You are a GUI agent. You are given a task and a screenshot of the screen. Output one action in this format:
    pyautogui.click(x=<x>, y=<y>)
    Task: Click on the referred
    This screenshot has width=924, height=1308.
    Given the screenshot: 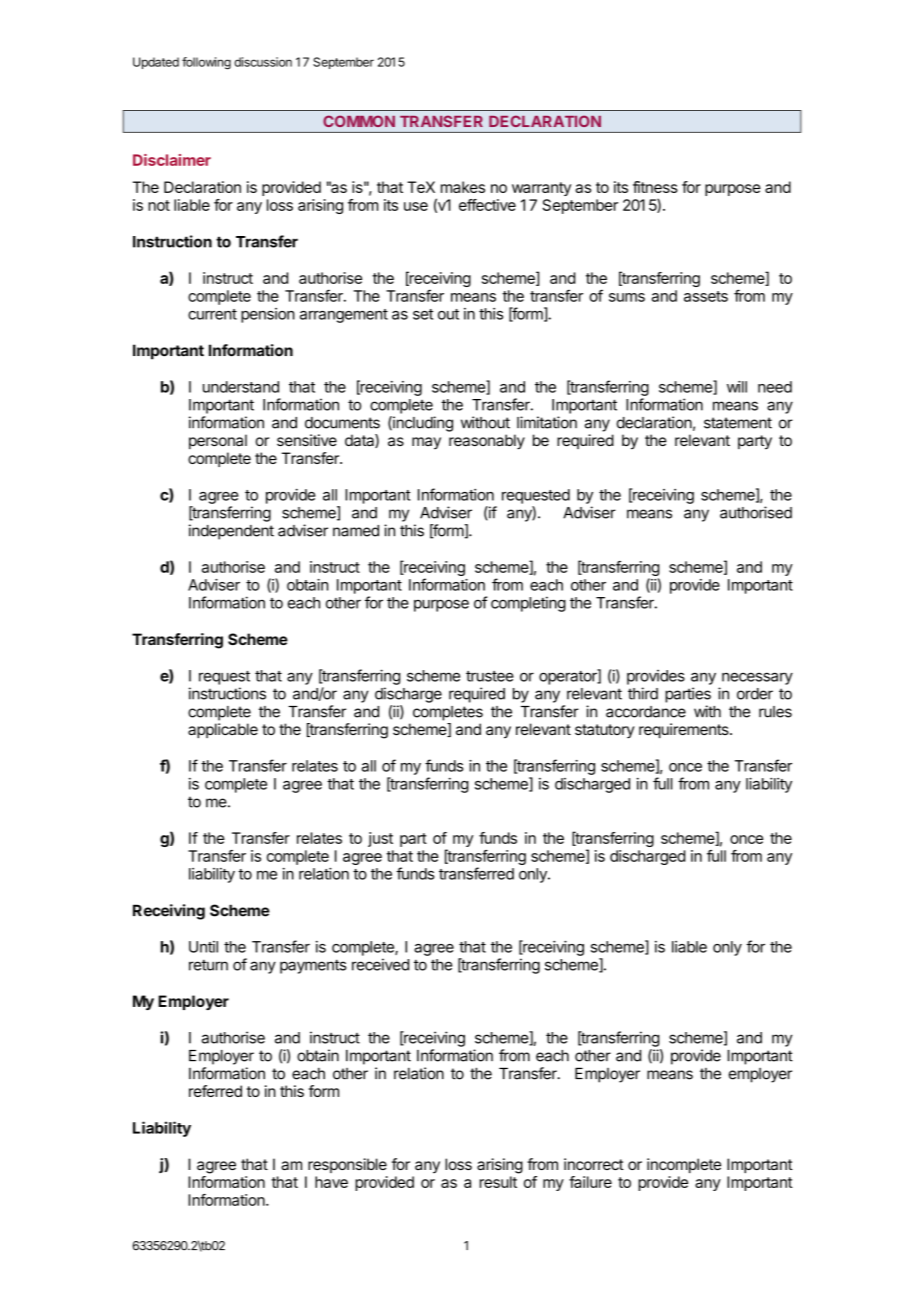 What is the action you would take?
    pyautogui.click(x=215, y=1091)
